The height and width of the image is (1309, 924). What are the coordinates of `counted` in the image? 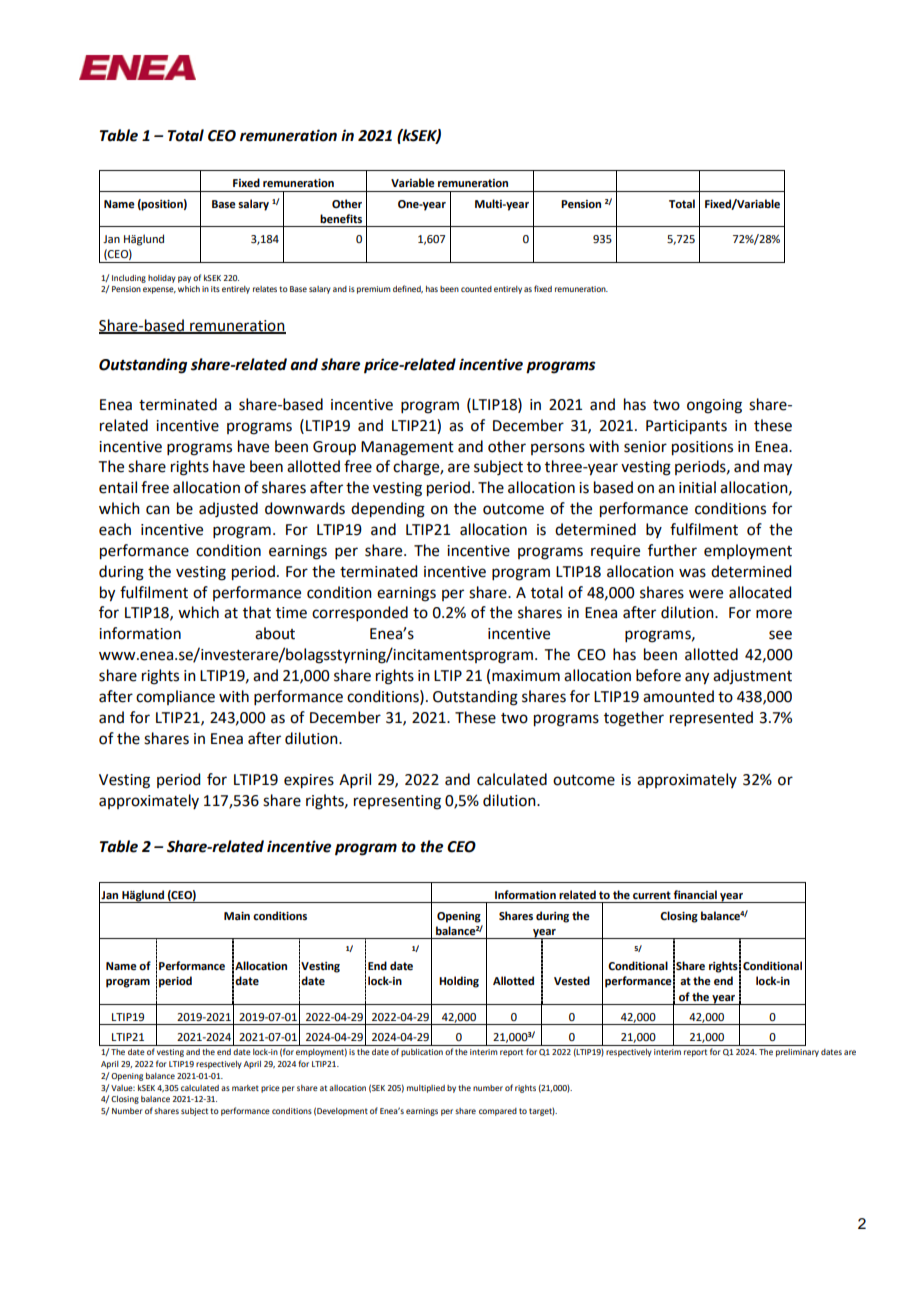 It's located at (476, 289).
